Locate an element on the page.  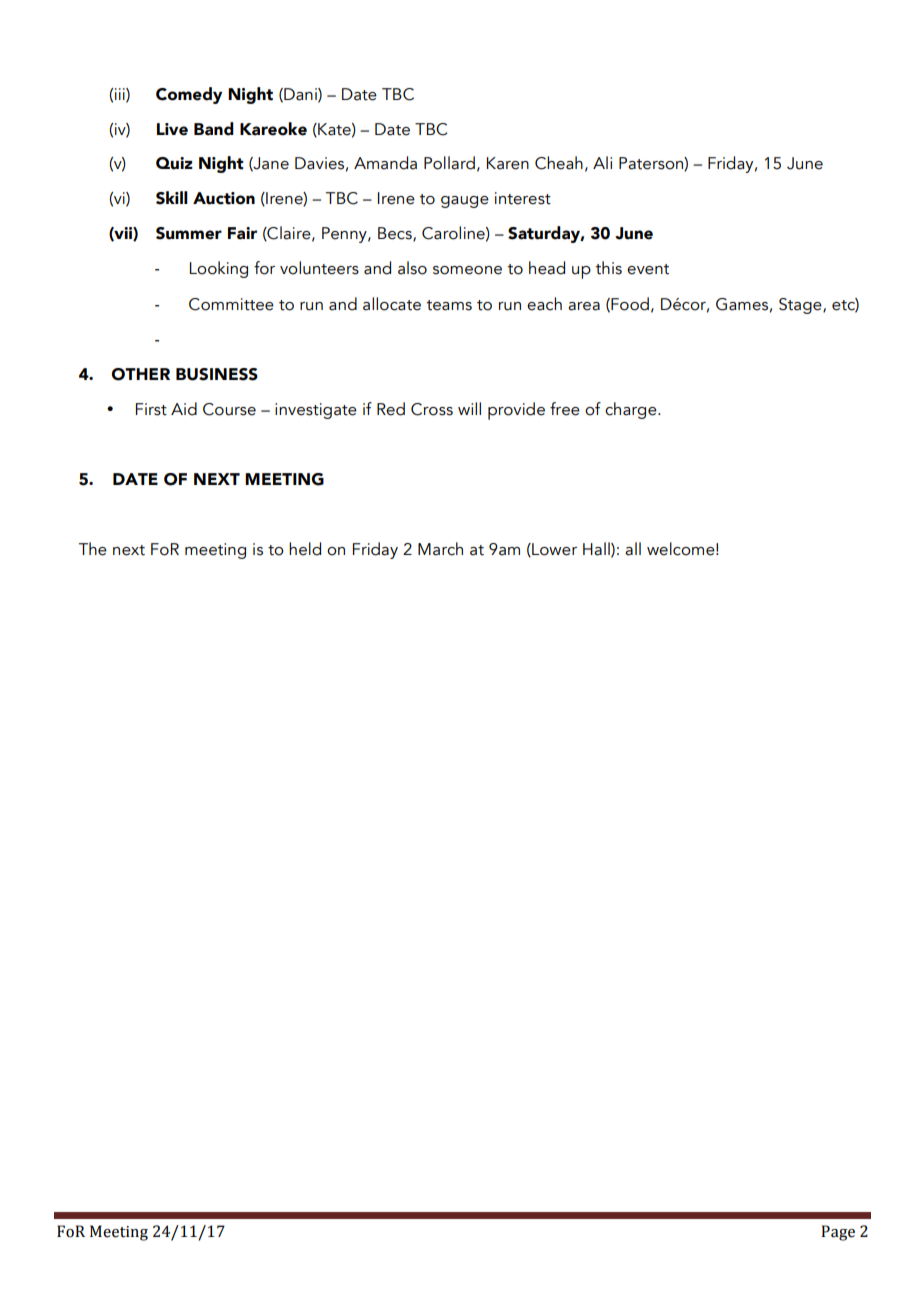
Looking is located at coordinates (219, 269).
